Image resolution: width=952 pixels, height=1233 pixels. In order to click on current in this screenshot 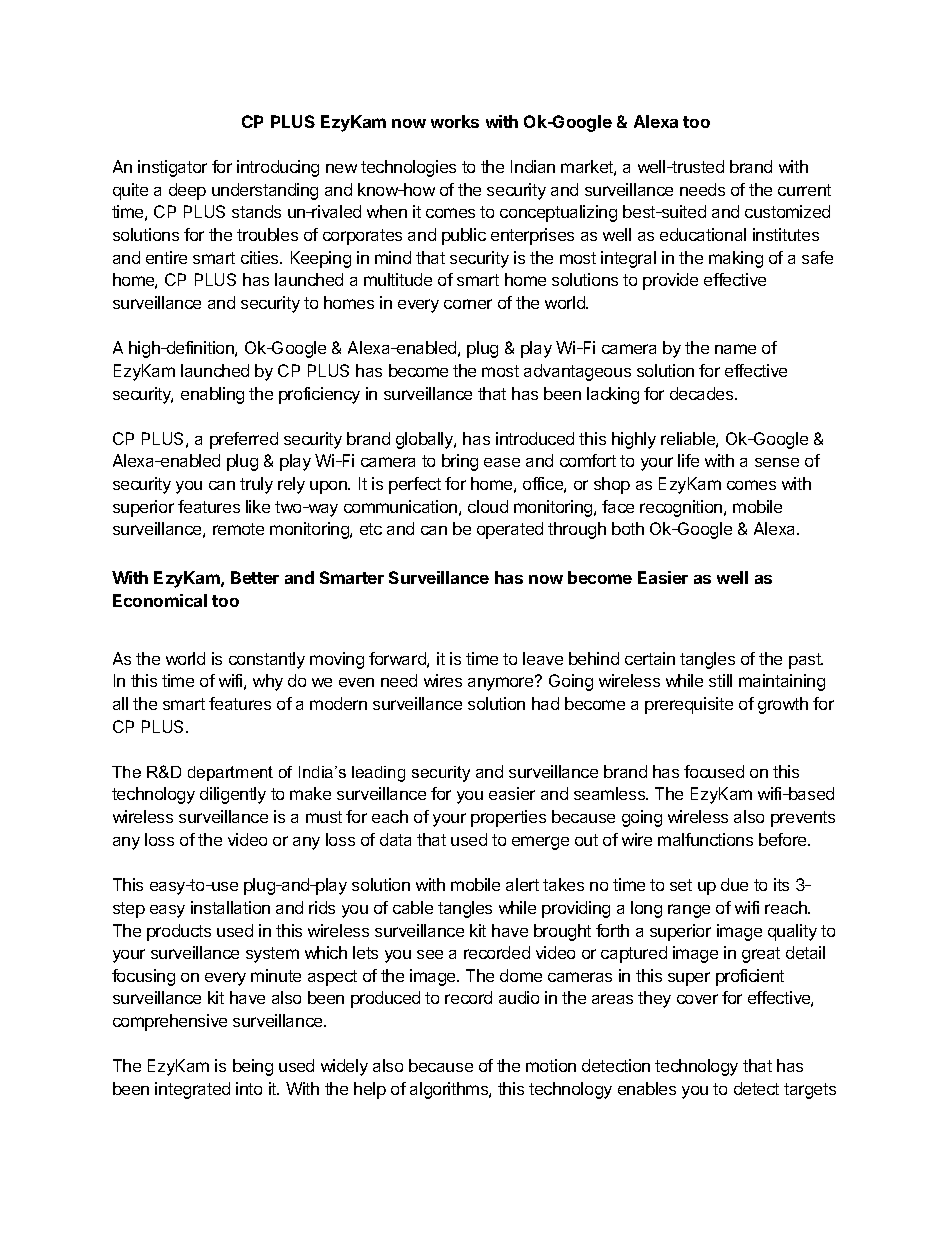, I will do `click(804, 190)`.
